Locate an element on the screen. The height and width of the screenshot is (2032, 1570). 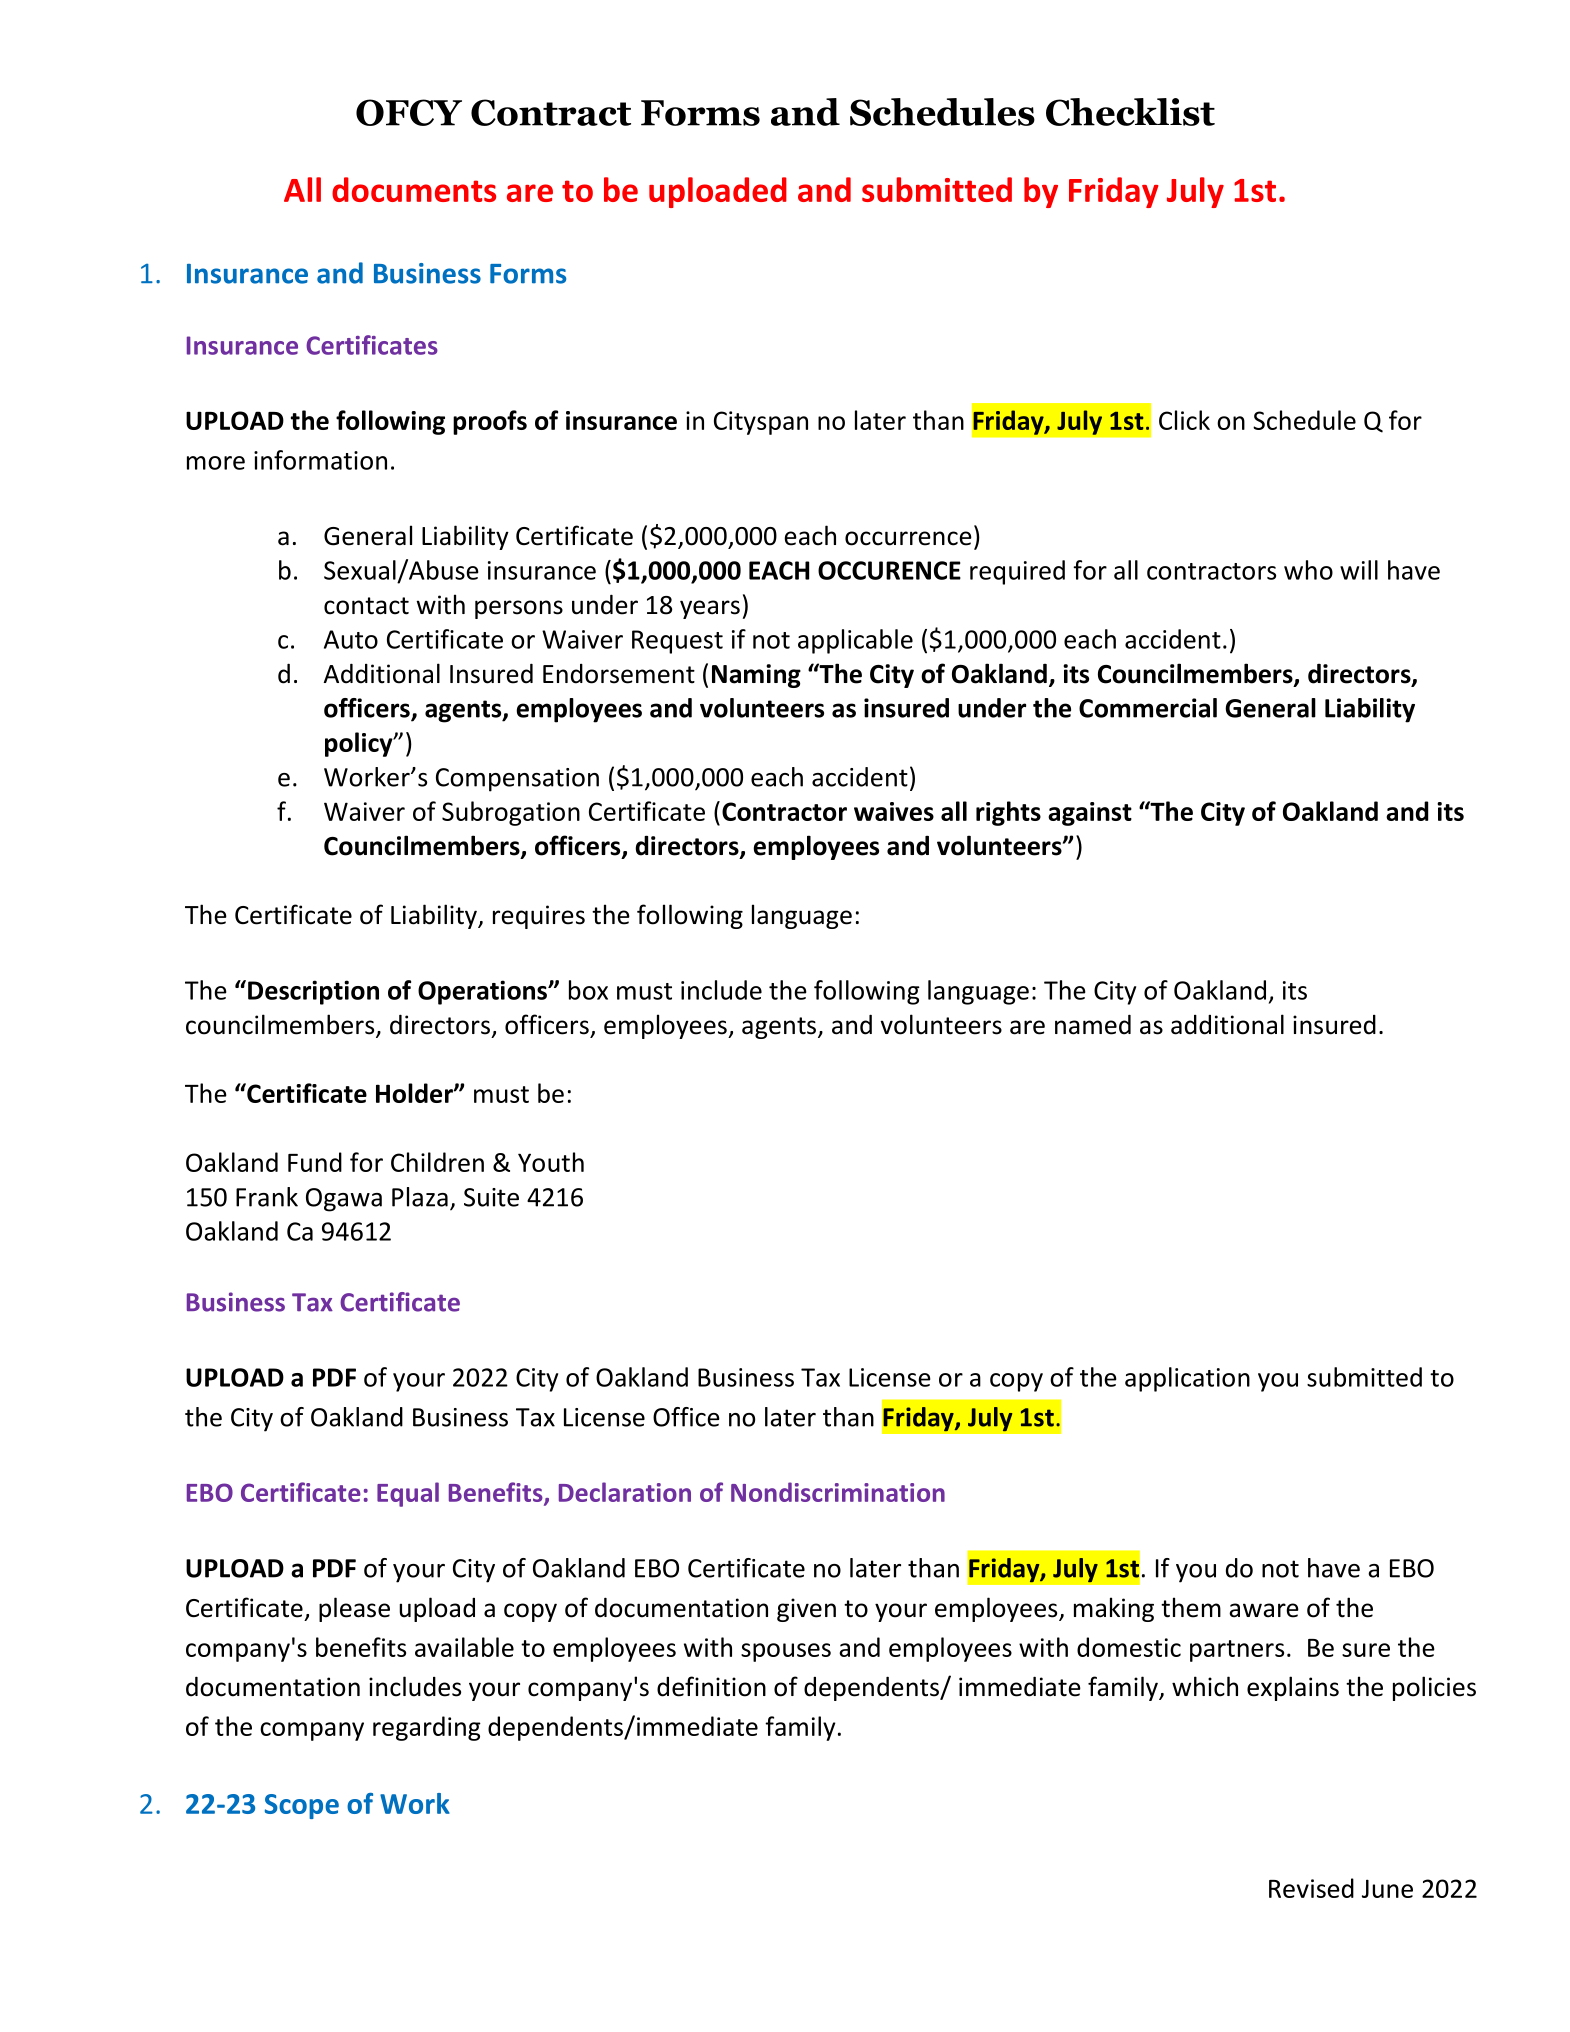
Click is located at coordinates (1184, 420).
